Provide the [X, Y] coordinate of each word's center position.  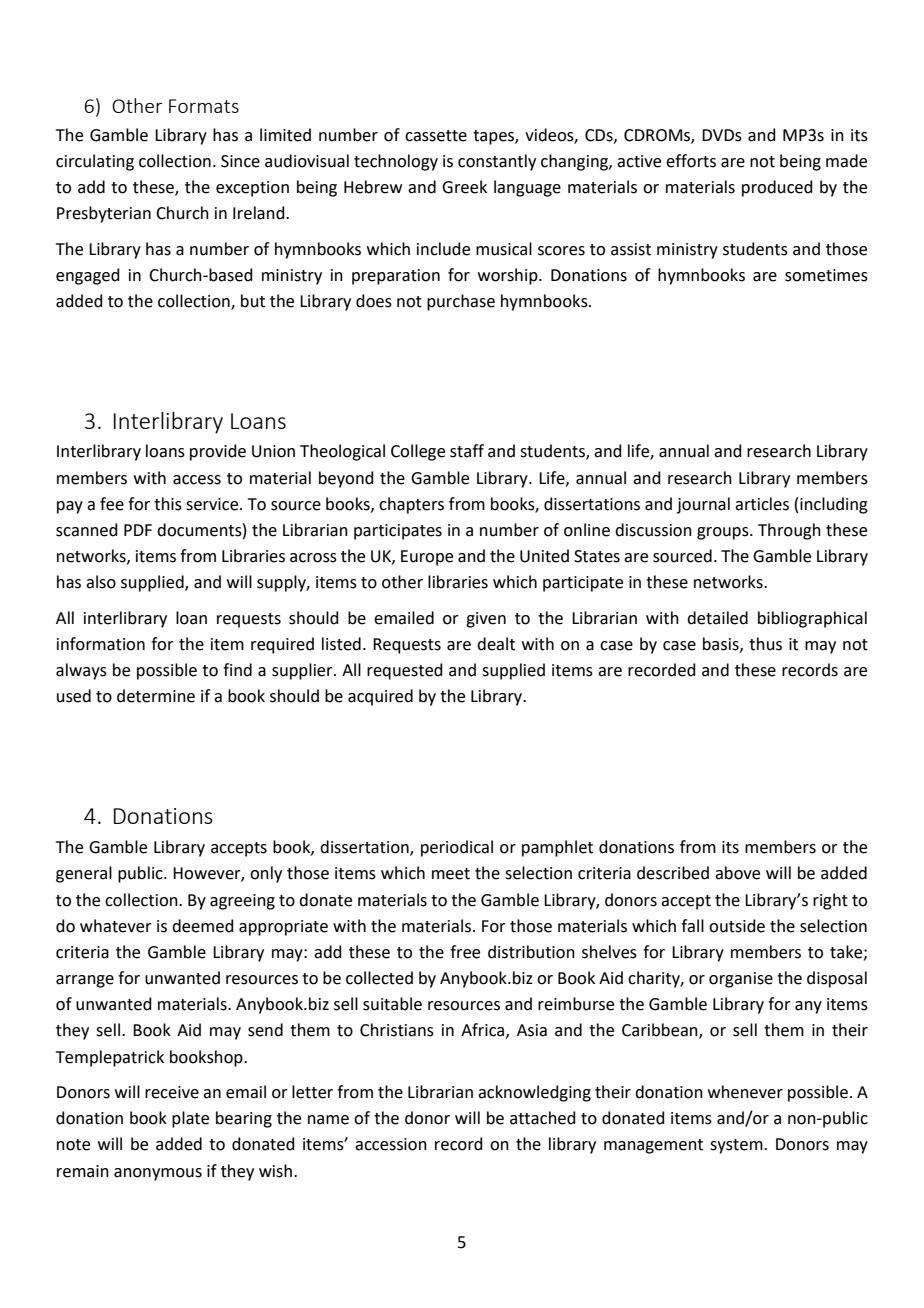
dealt [496, 644]
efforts [691, 161]
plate [190, 1119]
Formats [204, 106]
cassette [436, 136]
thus [765, 644]
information [101, 644]
